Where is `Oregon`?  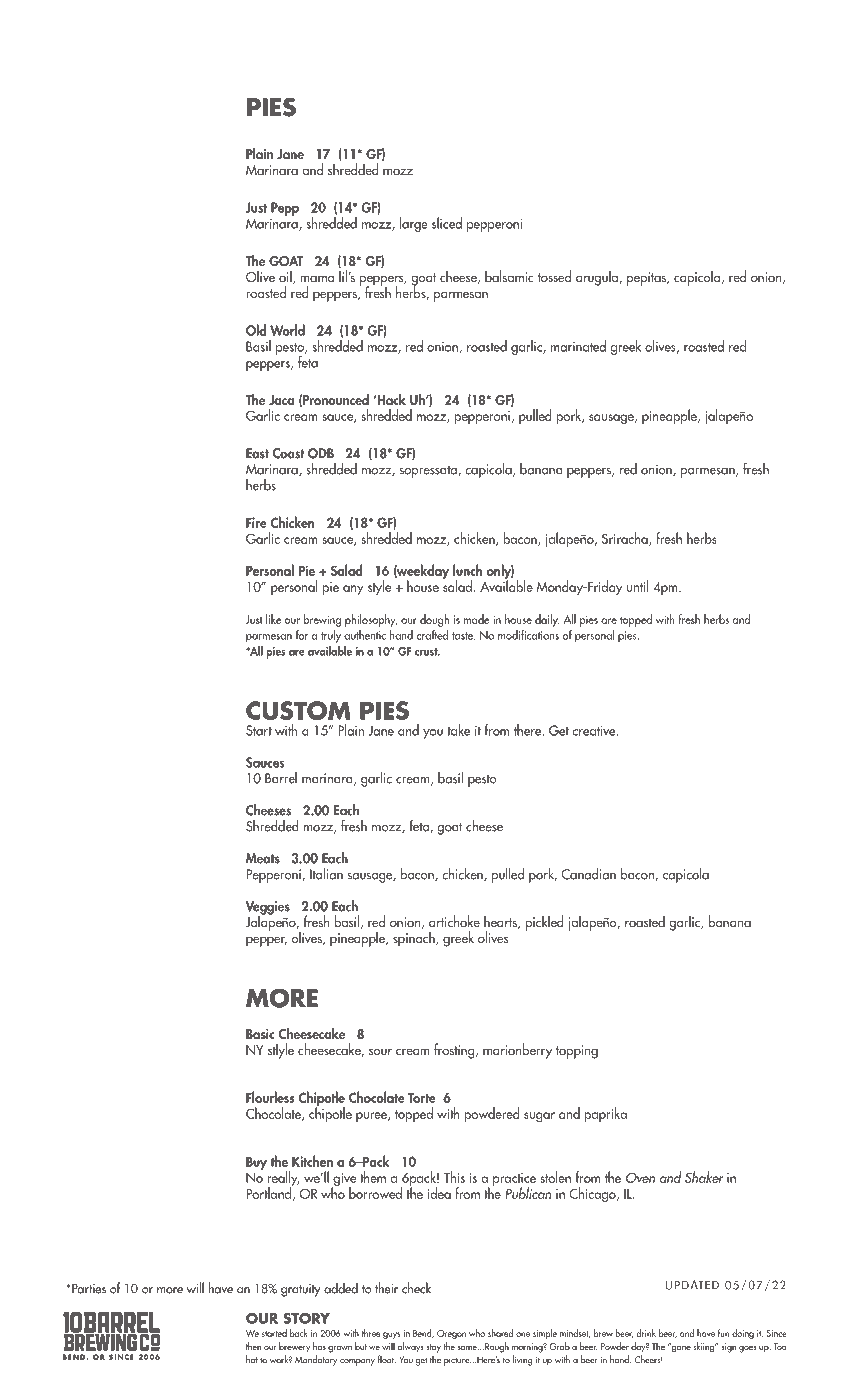 Oregon is located at coordinates (451, 1334).
